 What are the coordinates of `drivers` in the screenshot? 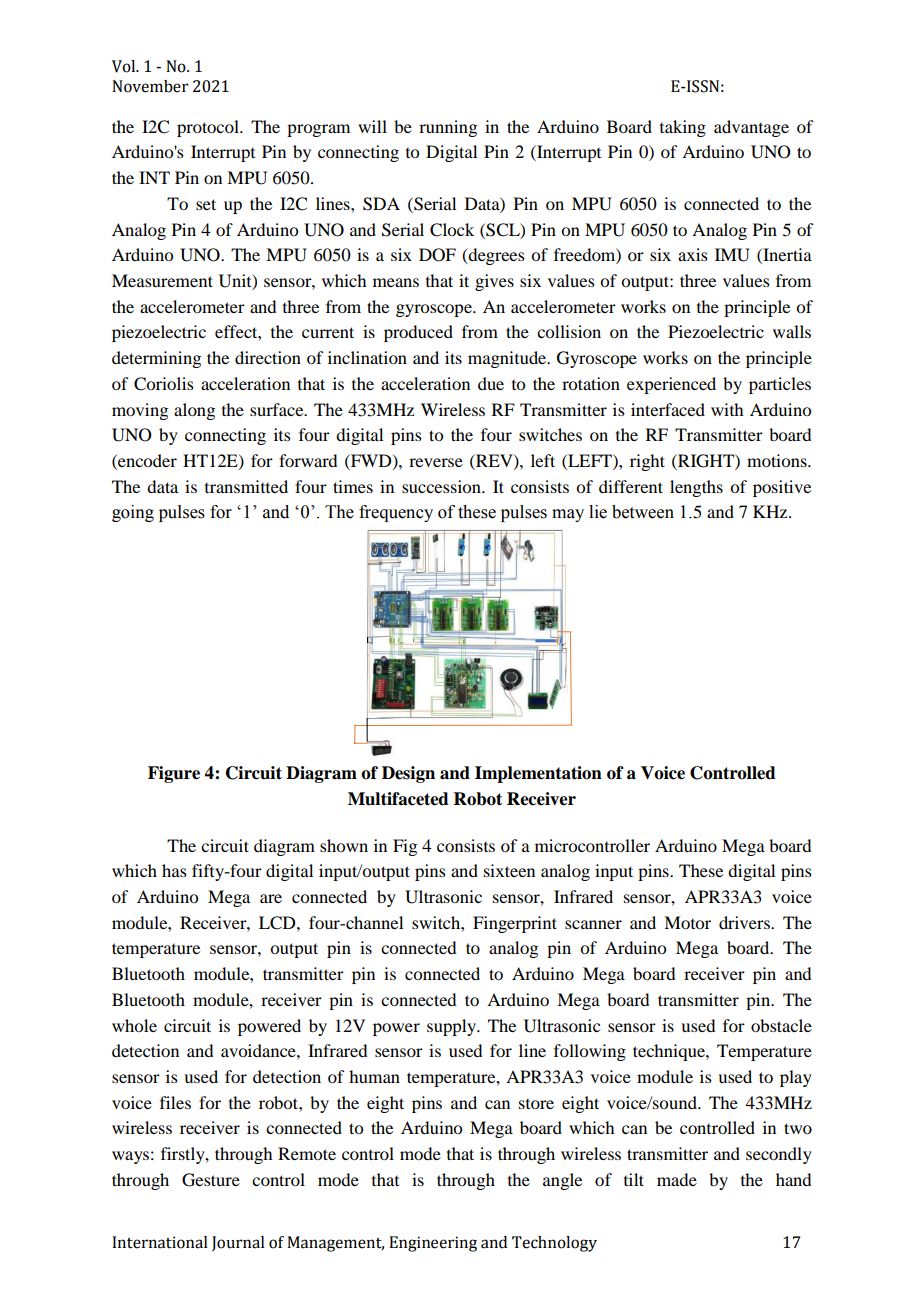 It's located at (745, 922).
